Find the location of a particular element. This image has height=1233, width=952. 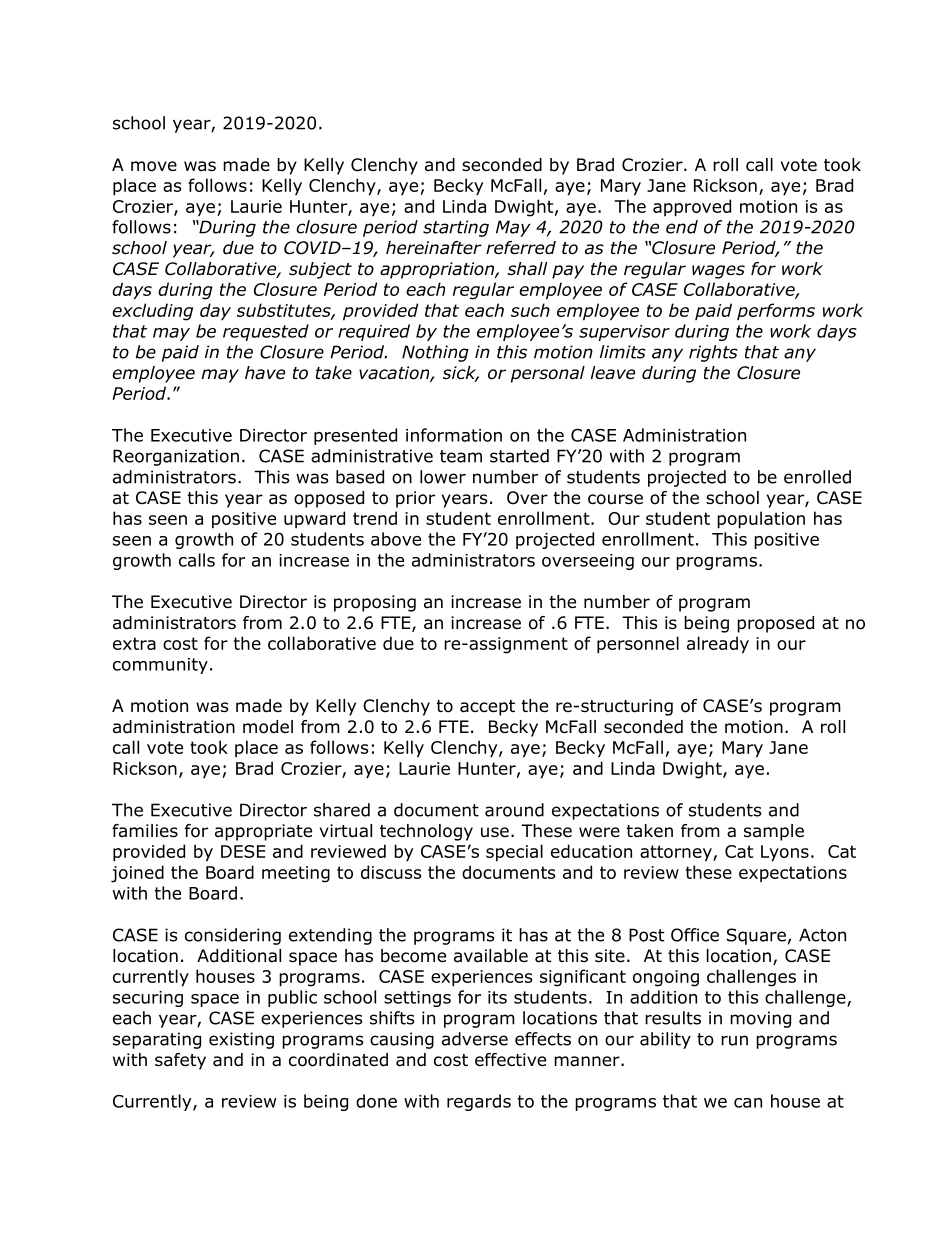

approved is located at coordinates (692, 208).
